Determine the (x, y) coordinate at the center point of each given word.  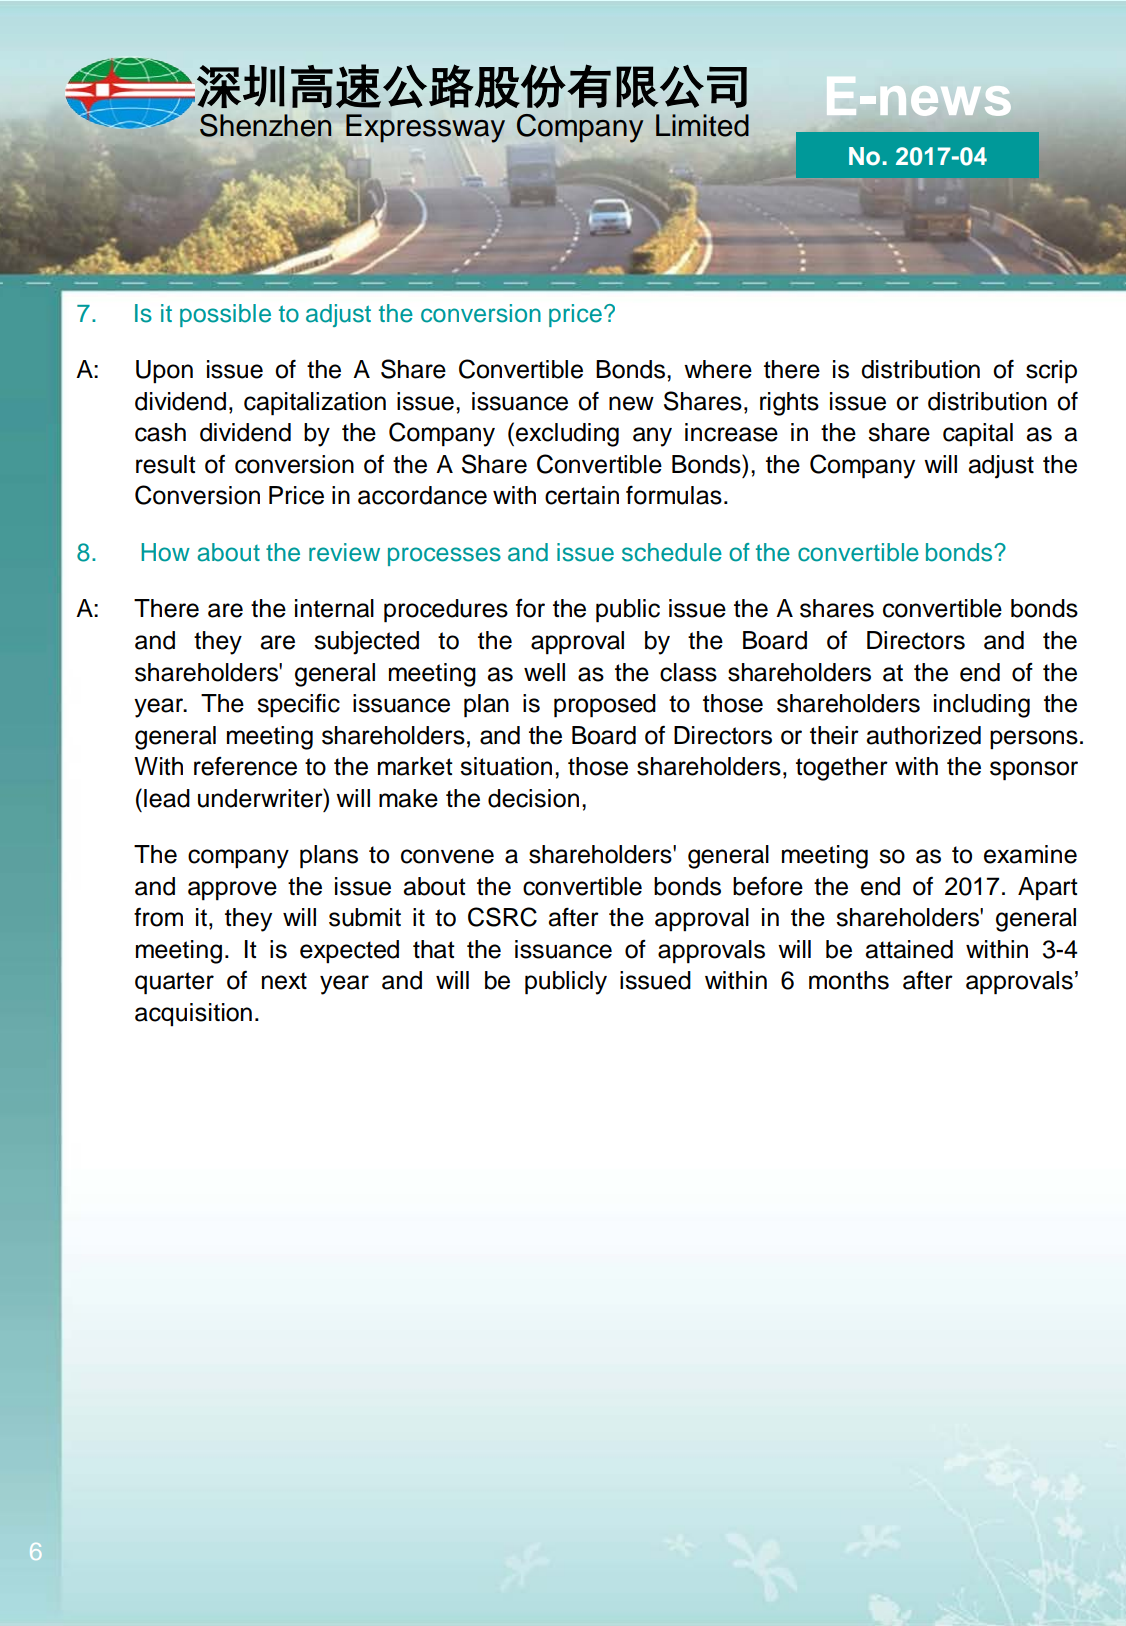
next (284, 981)
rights (789, 404)
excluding (567, 435)
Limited (702, 125)
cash (160, 432)
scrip (1051, 372)
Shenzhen (265, 125)
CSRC (502, 917)
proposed (605, 706)
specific (298, 705)
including (982, 706)
